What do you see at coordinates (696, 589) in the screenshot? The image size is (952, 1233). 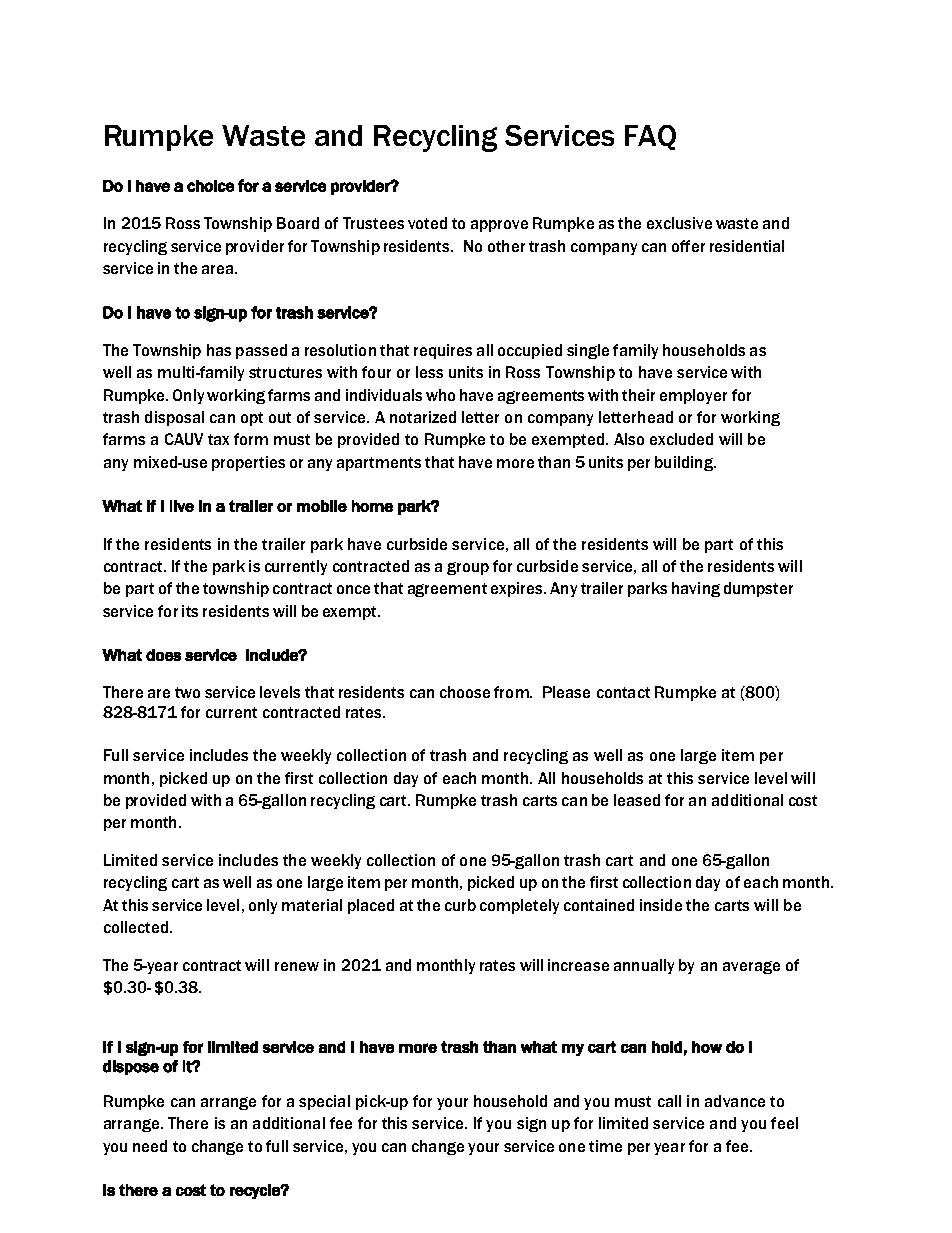 I see `having` at bounding box center [696, 589].
